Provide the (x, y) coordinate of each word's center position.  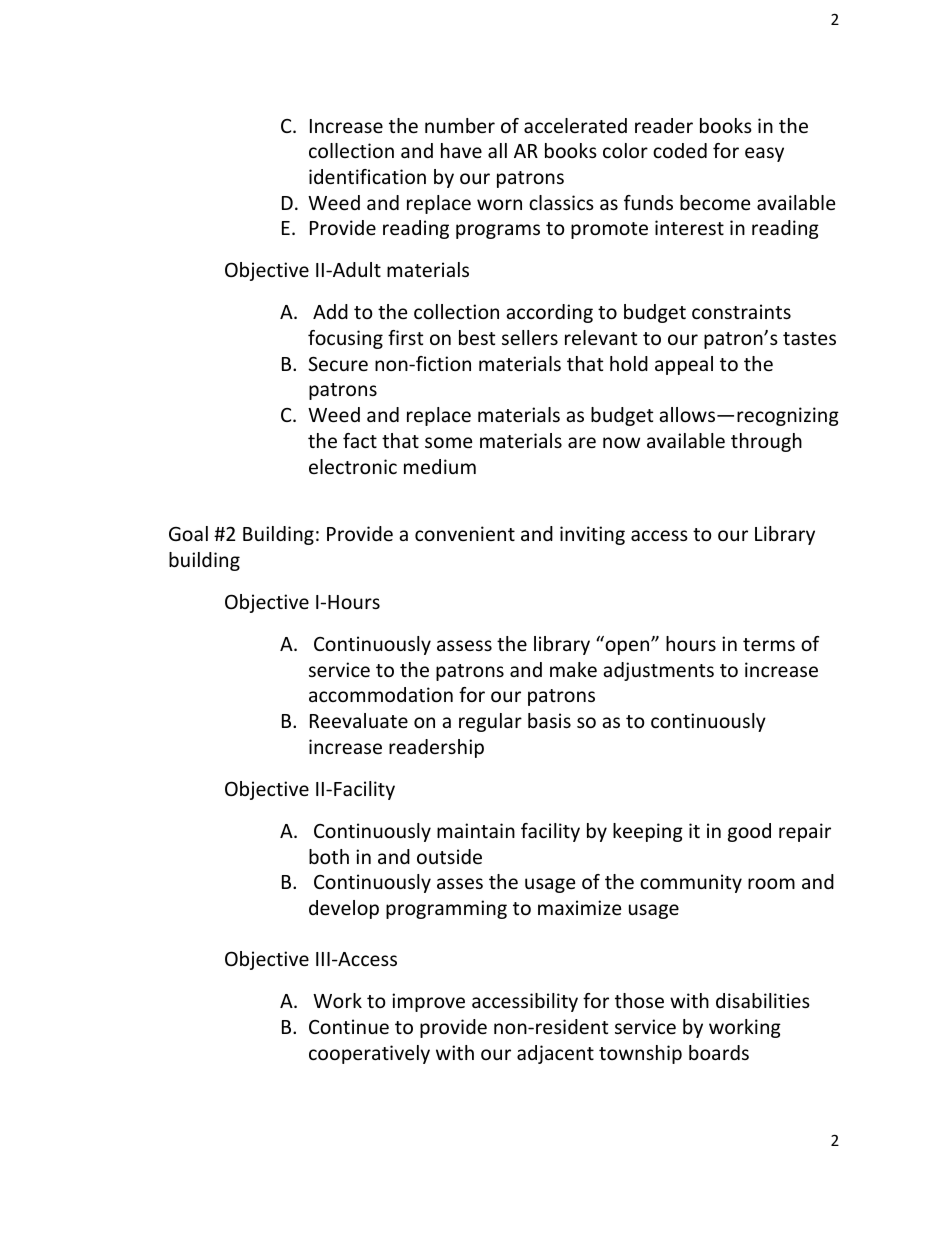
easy (764, 154)
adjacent (555, 1054)
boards (719, 1052)
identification (367, 176)
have (461, 150)
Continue (349, 1026)
